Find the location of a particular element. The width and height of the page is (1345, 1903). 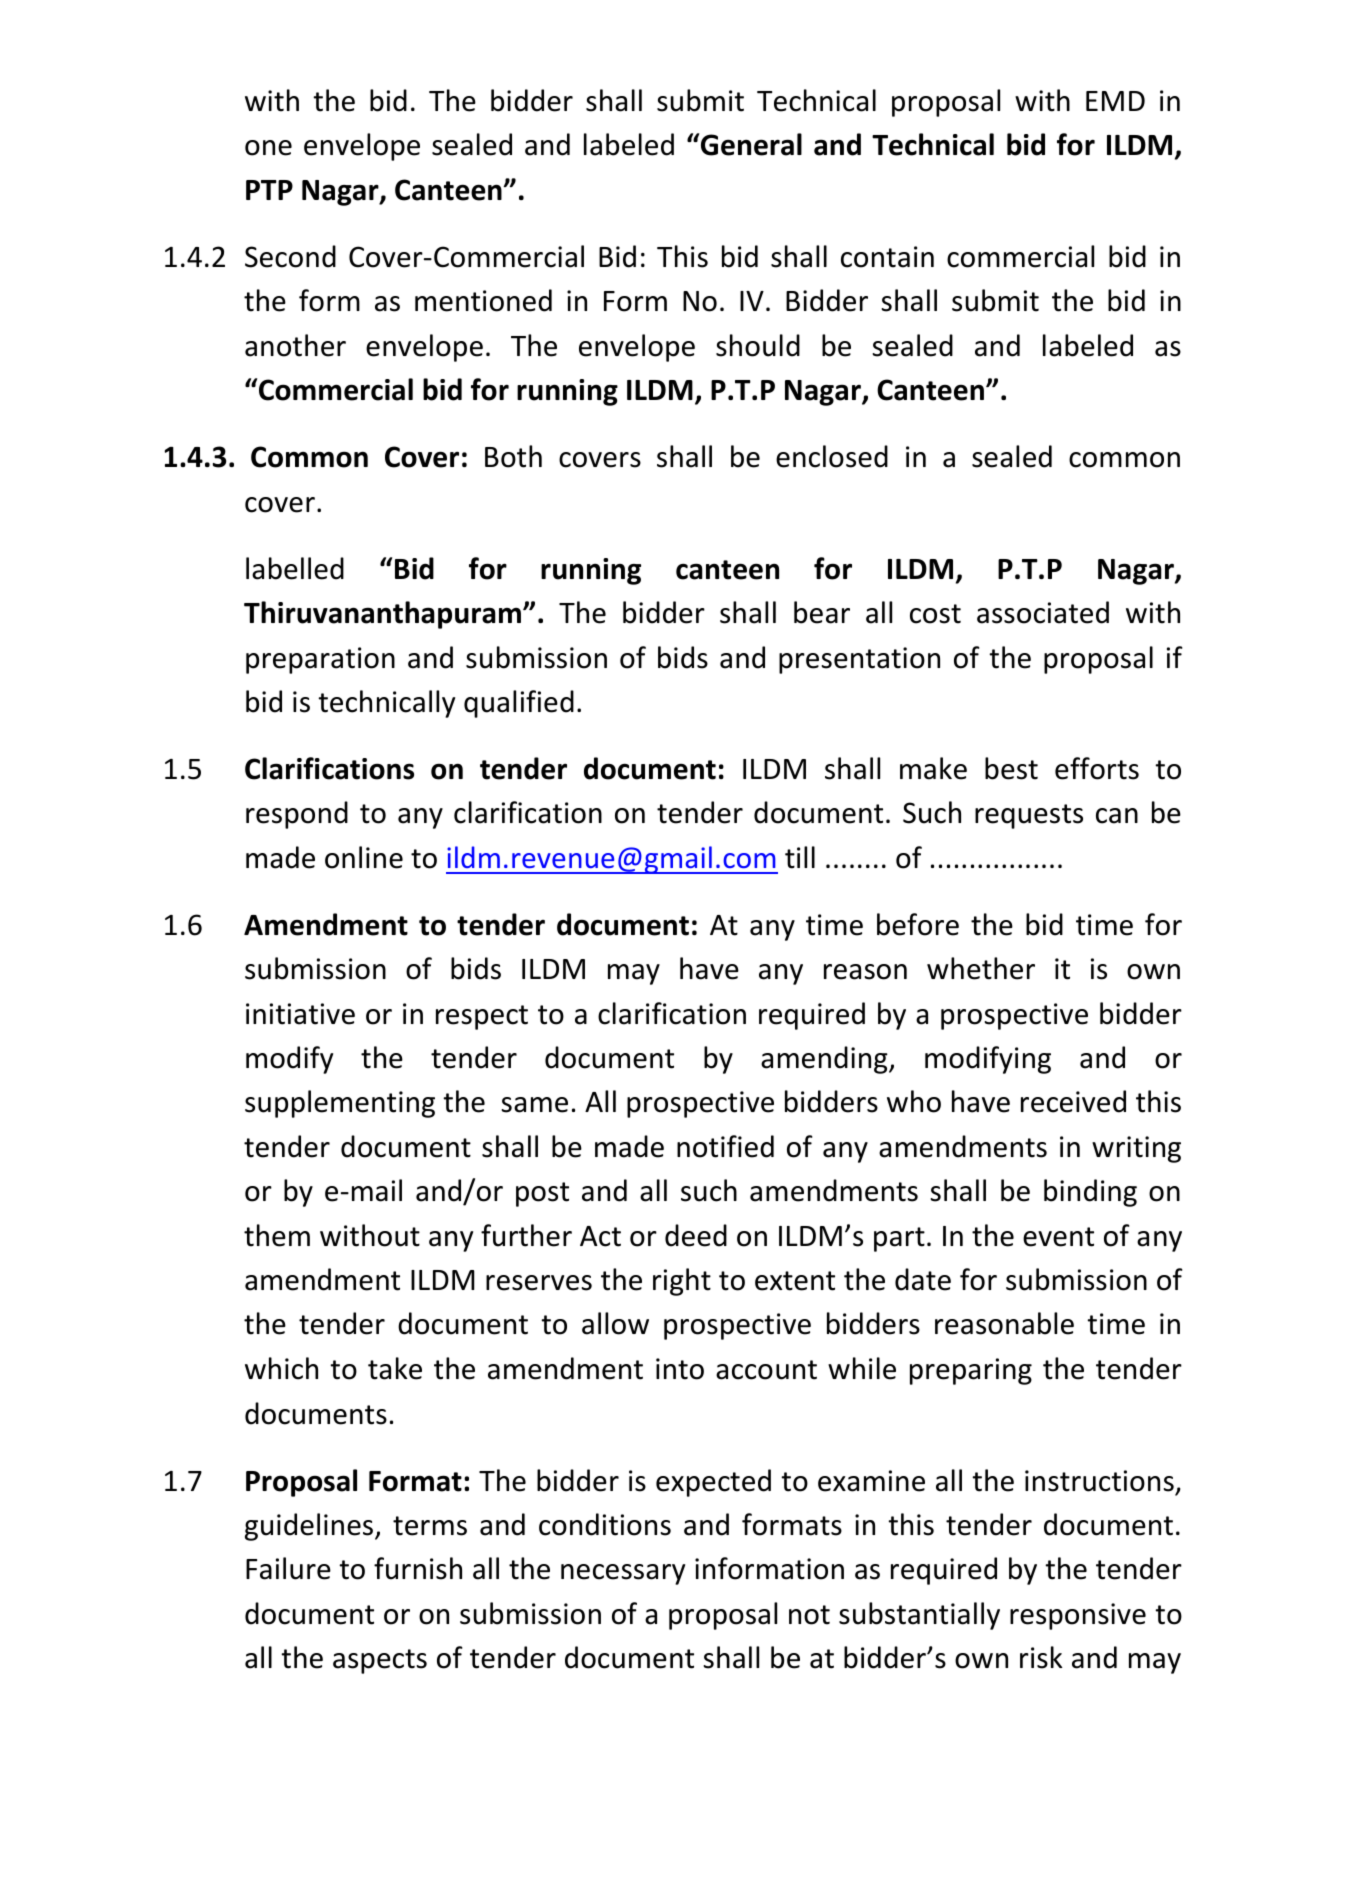

PTP is located at coordinates (269, 190).
